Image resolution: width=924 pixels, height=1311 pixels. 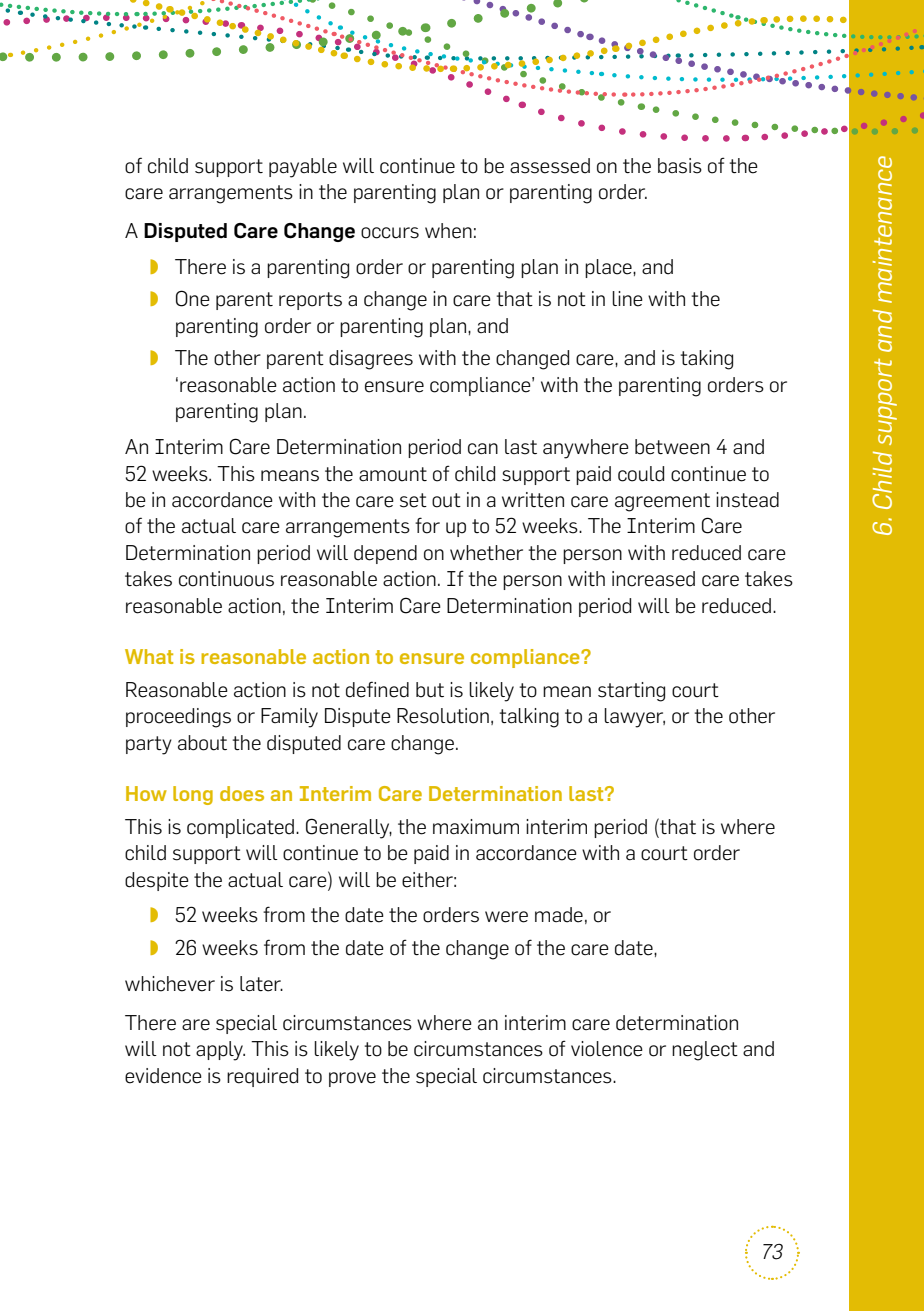 What do you see at coordinates (653, 579) in the screenshot?
I see `increased` at bounding box center [653, 579].
